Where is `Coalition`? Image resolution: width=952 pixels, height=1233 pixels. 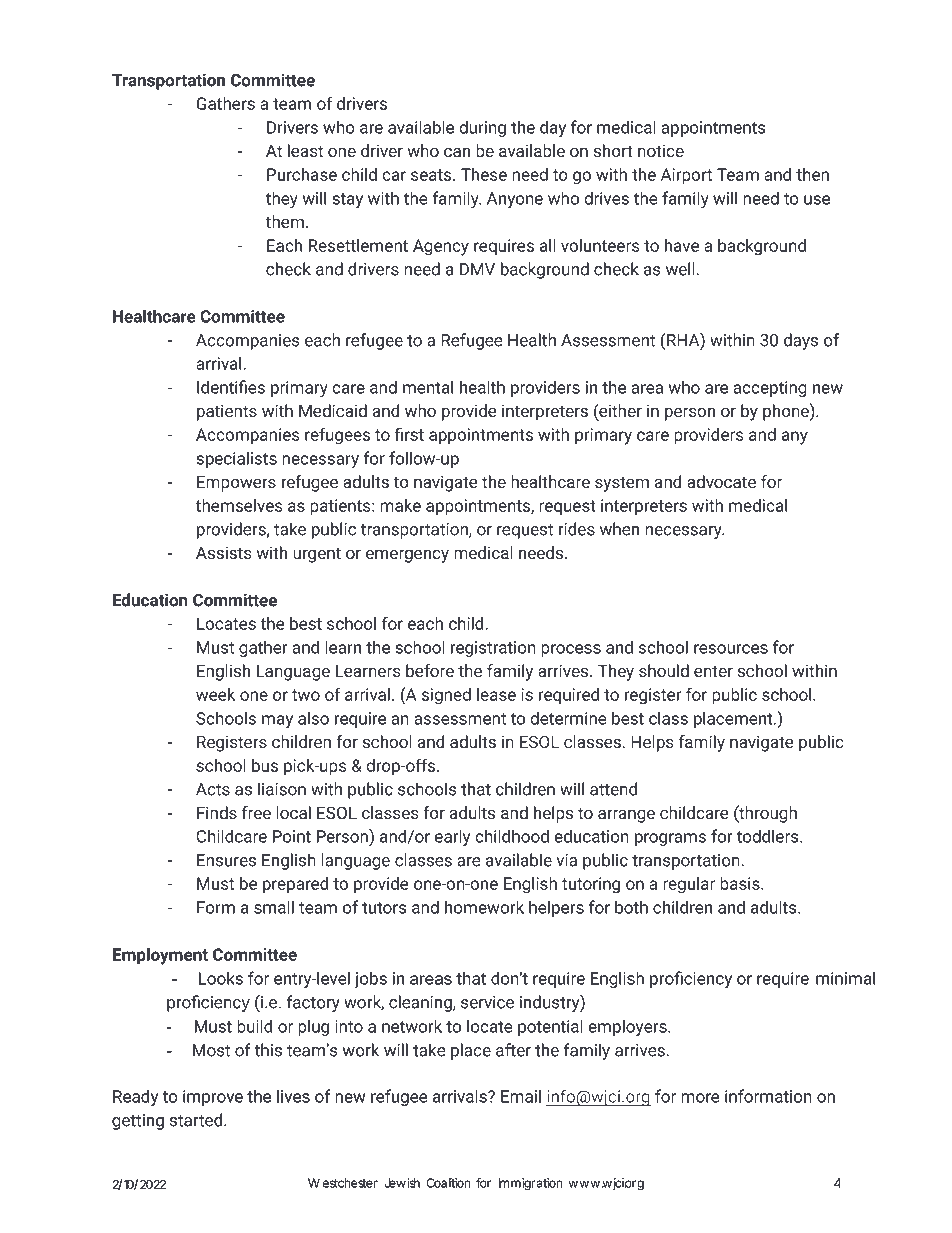
Coalition is located at coordinates (448, 1183).
